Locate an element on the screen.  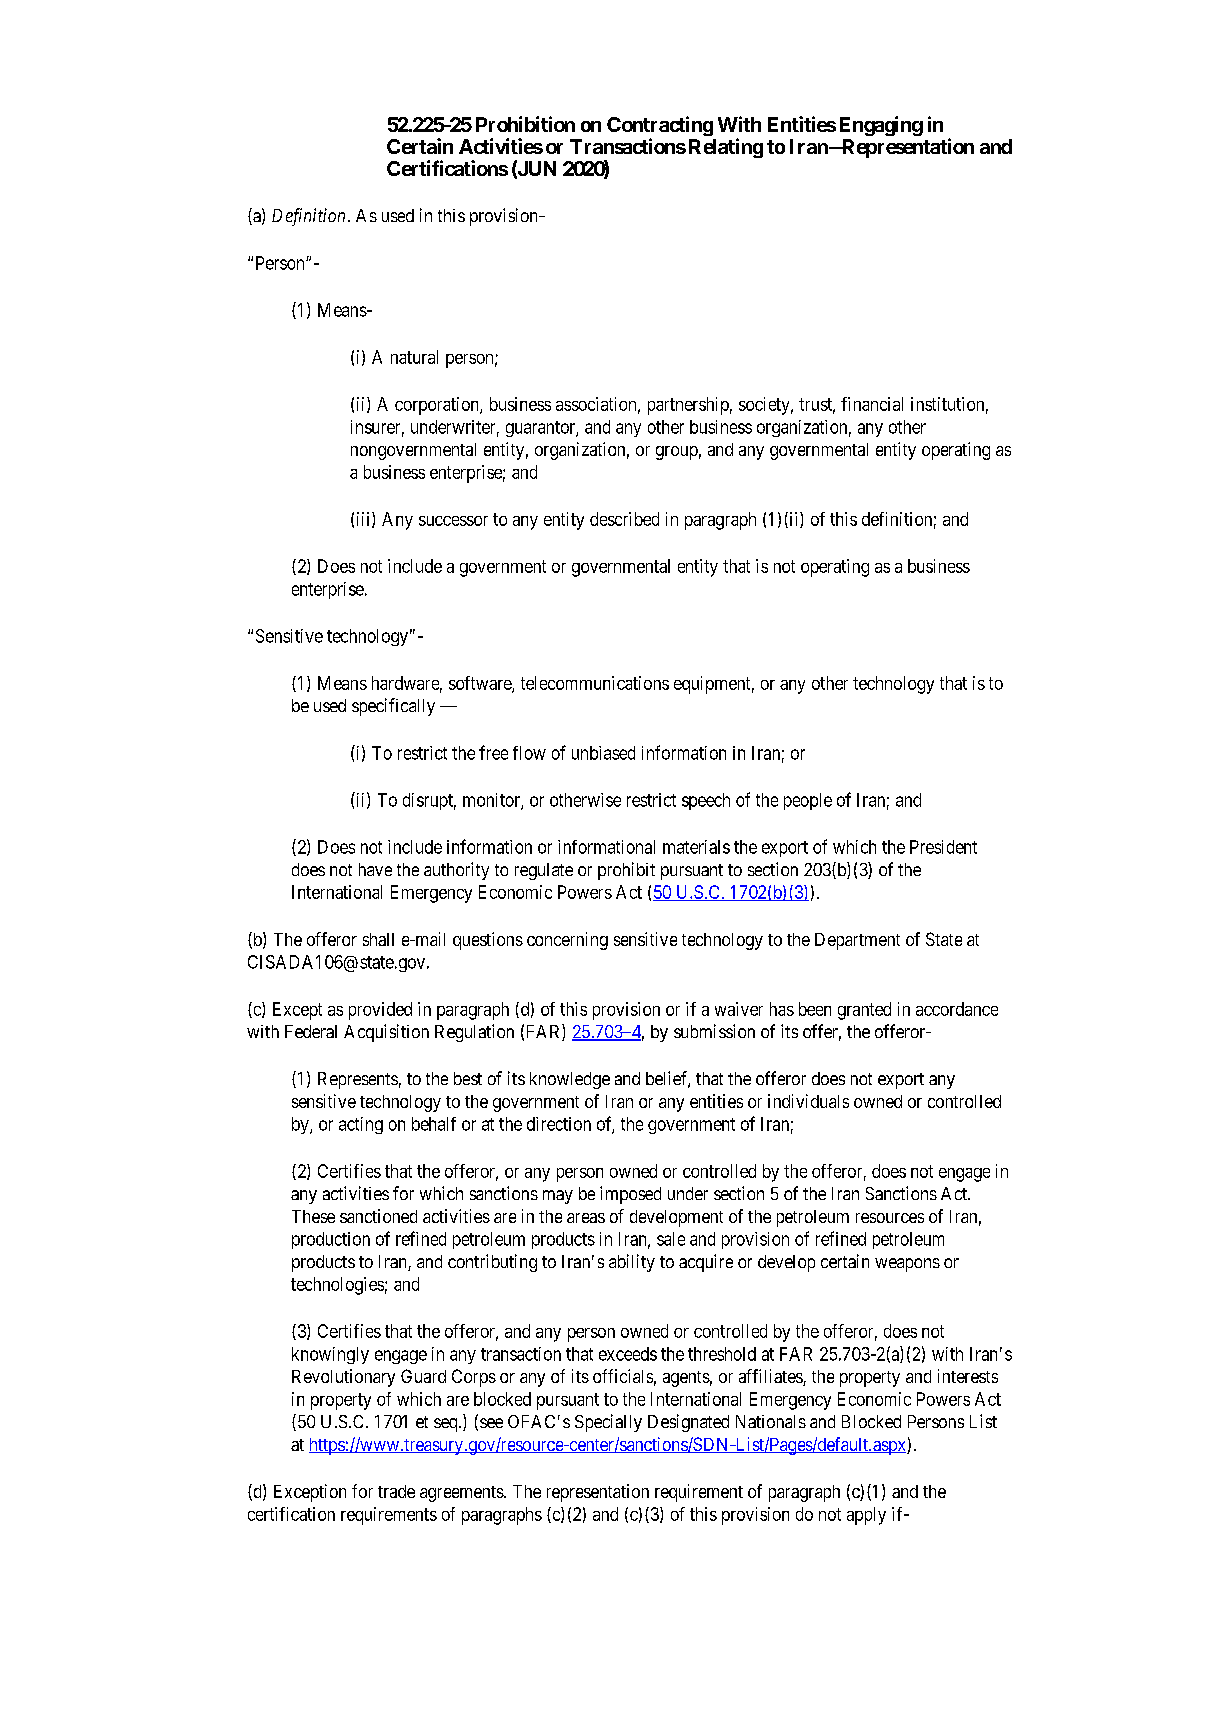
Relating is located at coordinates (726, 148).
